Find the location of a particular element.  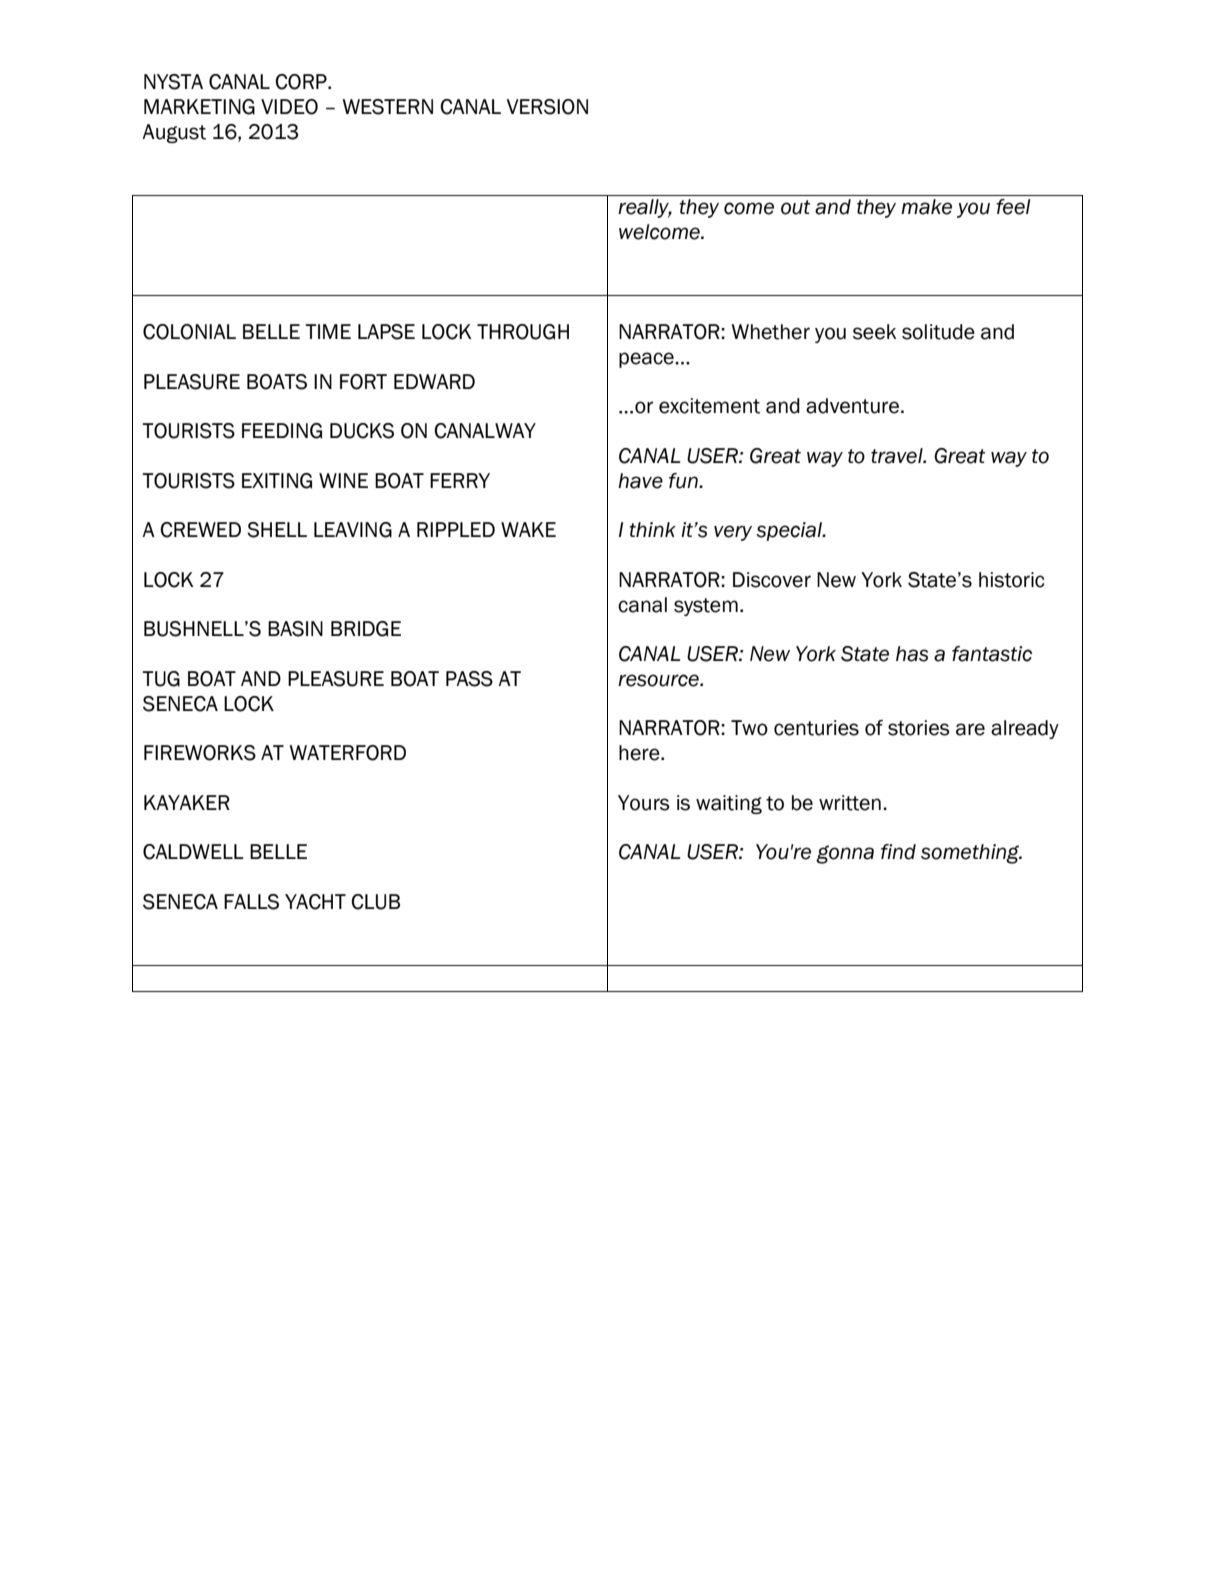

system is located at coordinates (706, 607).
